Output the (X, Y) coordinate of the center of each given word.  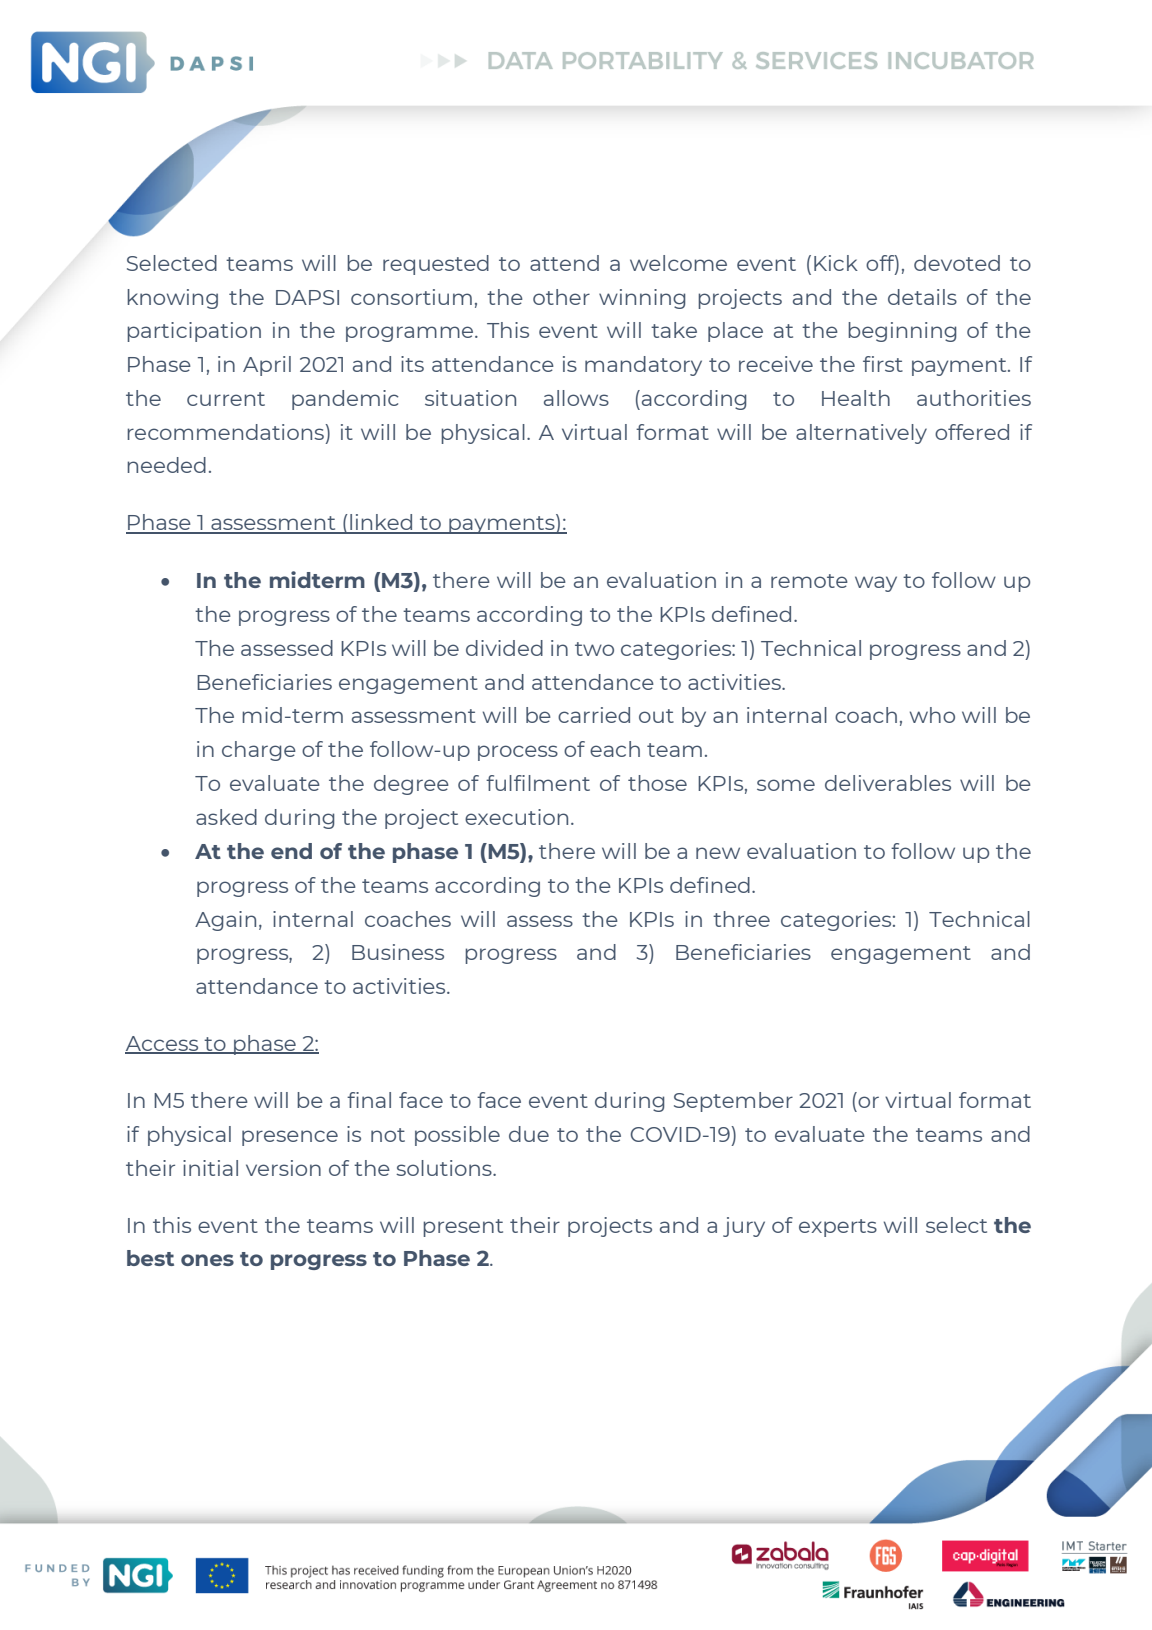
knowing (172, 299)
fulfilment (538, 783)
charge (259, 751)
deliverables (888, 783)
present (463, 1228)
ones (207, 1260)
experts (838, 1228)
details (922, 297)
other (561, 297)
